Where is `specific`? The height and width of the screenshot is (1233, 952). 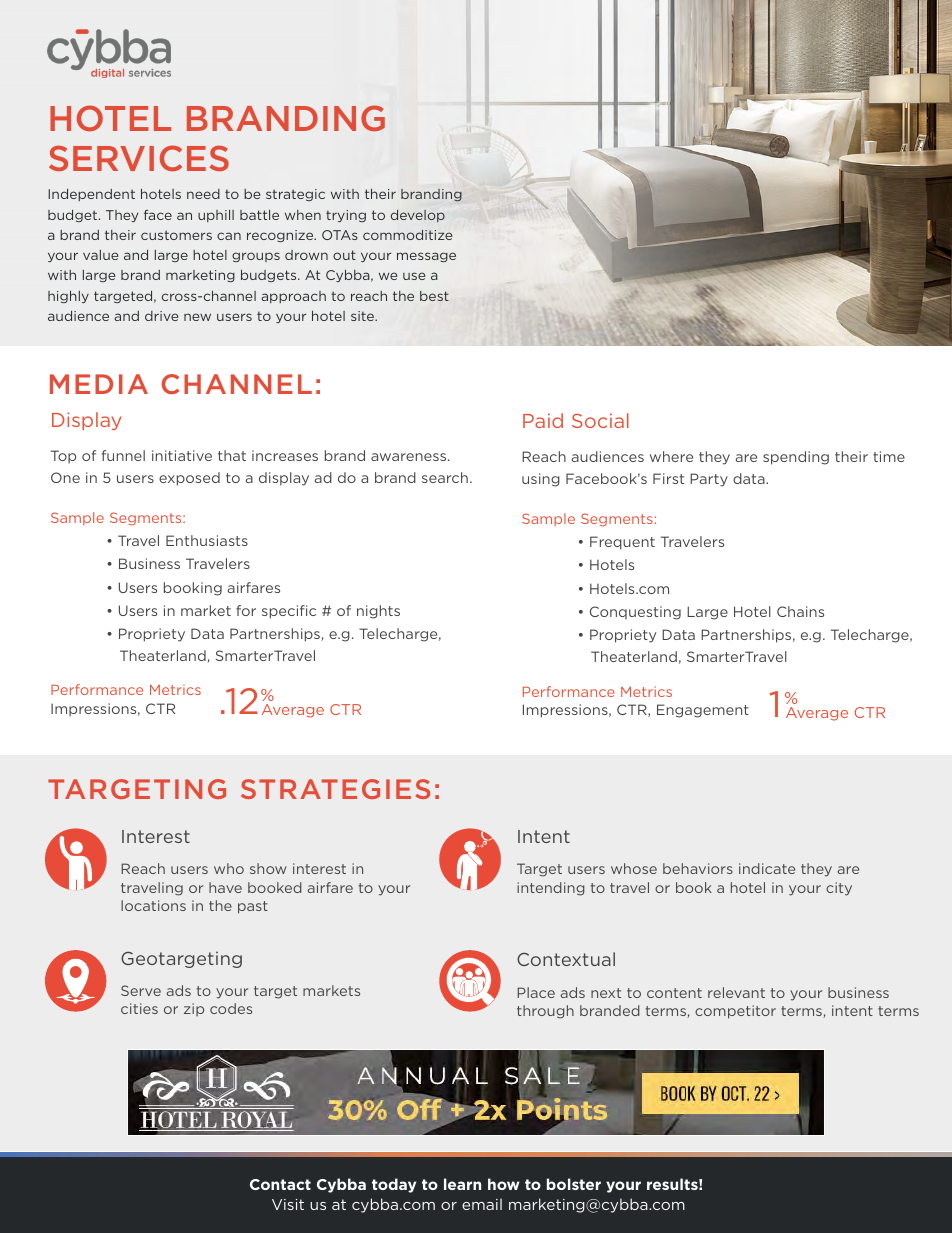
specific is located at coordinates (289, 612).
